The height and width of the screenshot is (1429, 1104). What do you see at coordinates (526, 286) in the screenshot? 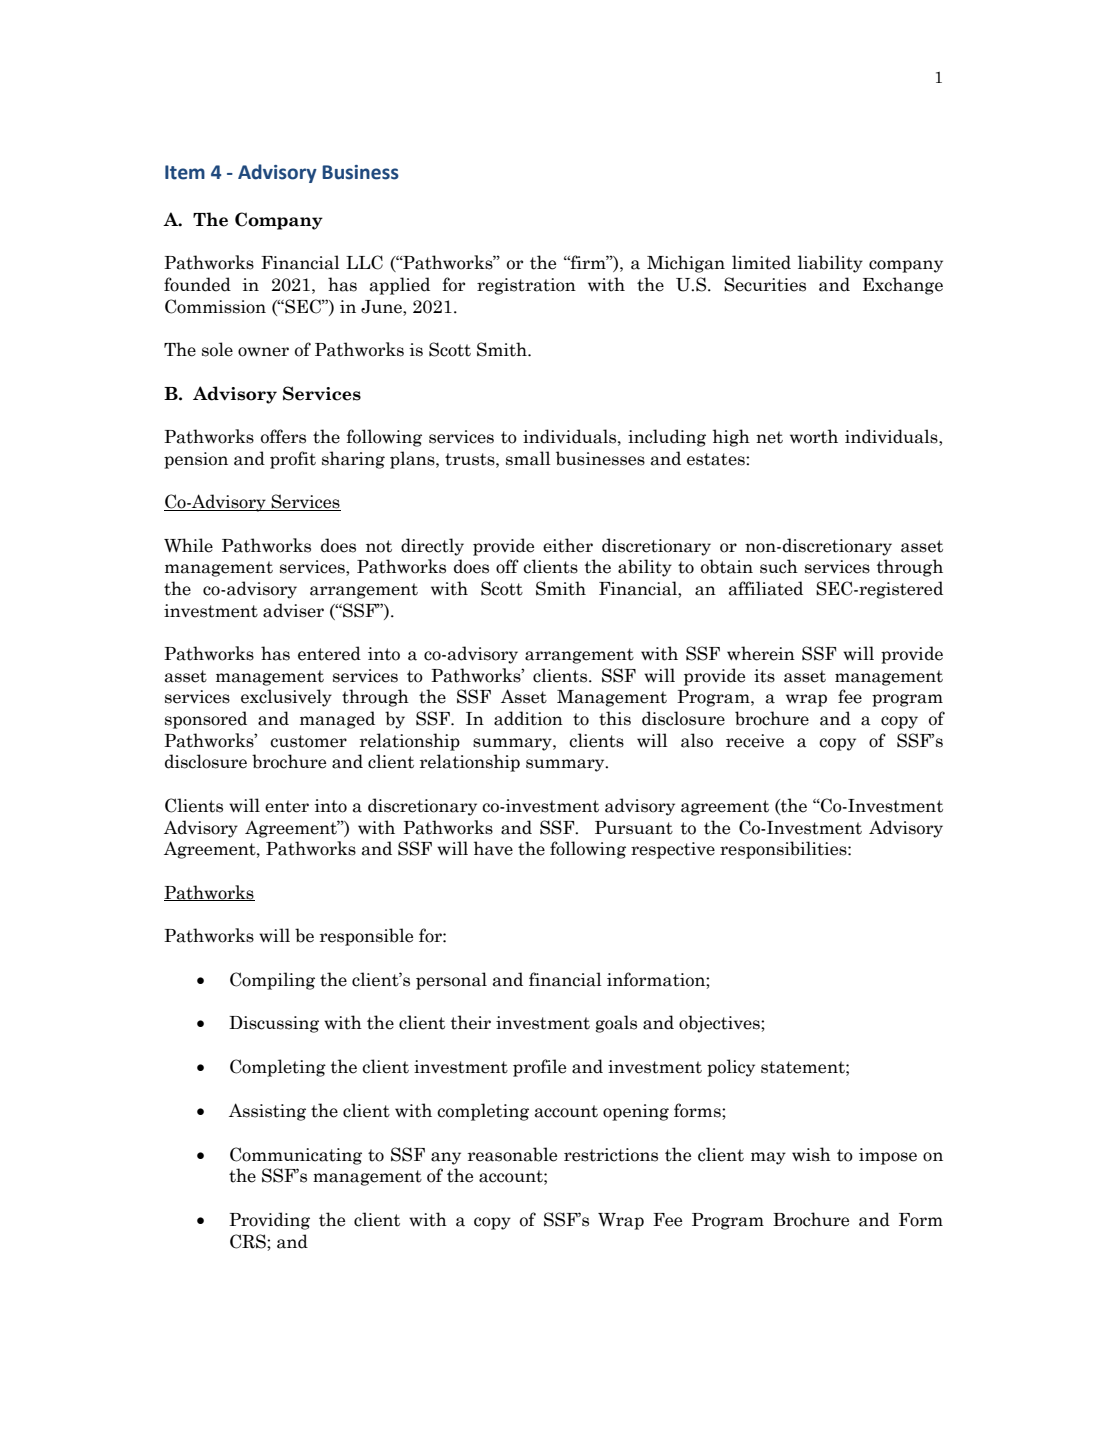
I see `registration` at bounding box center [526, 286].
